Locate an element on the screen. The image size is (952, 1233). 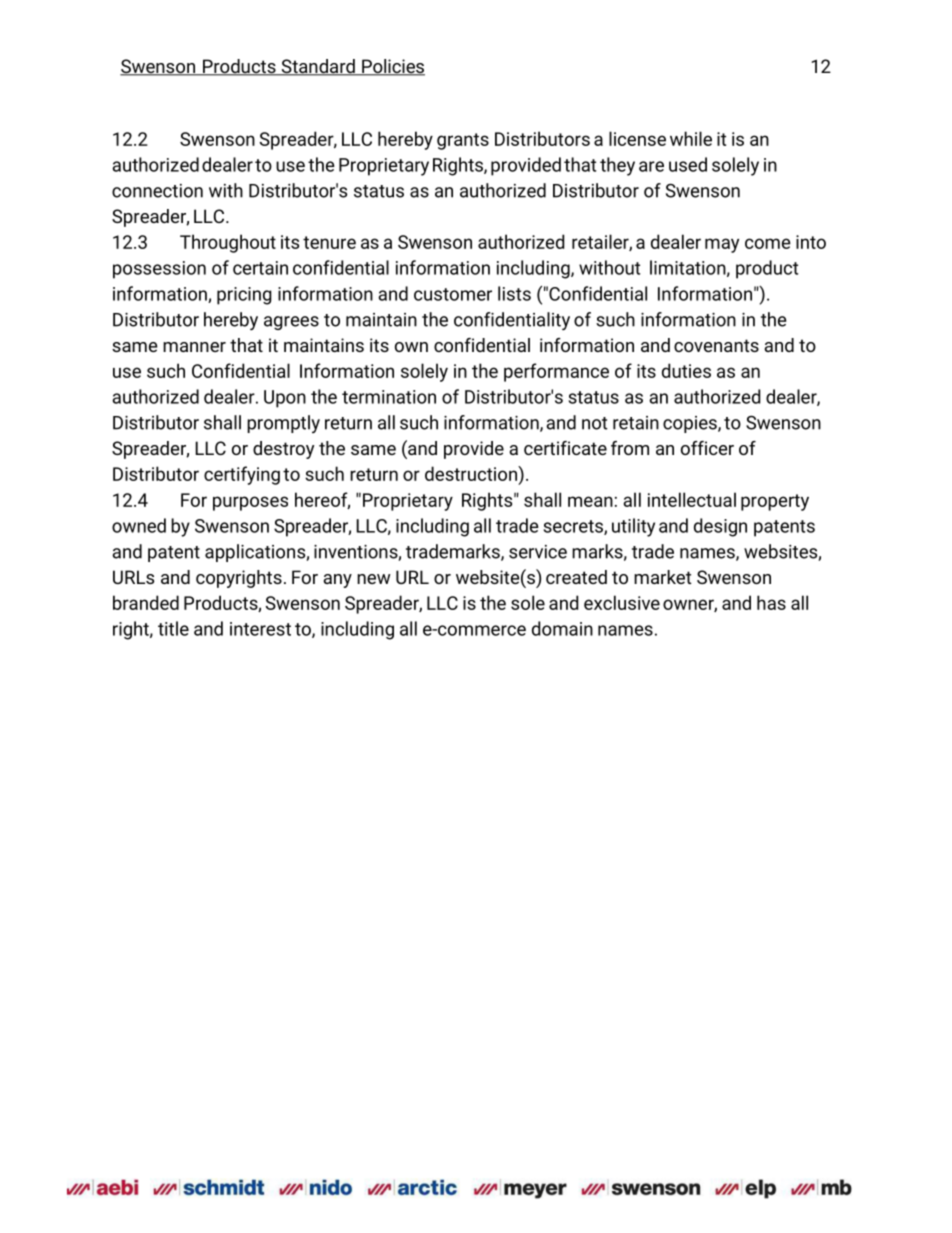
Throughout is located at coordinates (228, 243).
